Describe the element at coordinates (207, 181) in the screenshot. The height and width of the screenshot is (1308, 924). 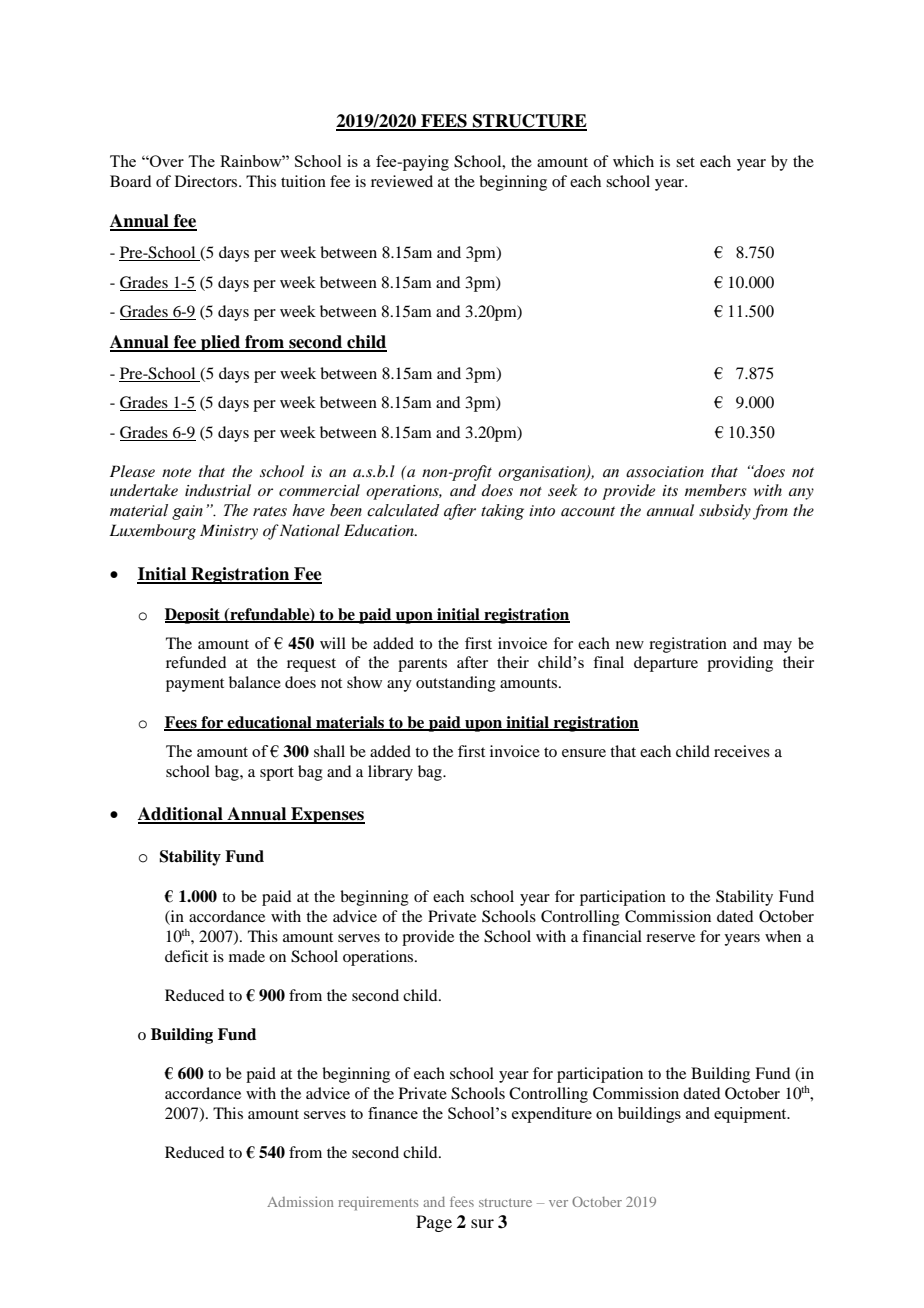
I see `Directors` at that location.
